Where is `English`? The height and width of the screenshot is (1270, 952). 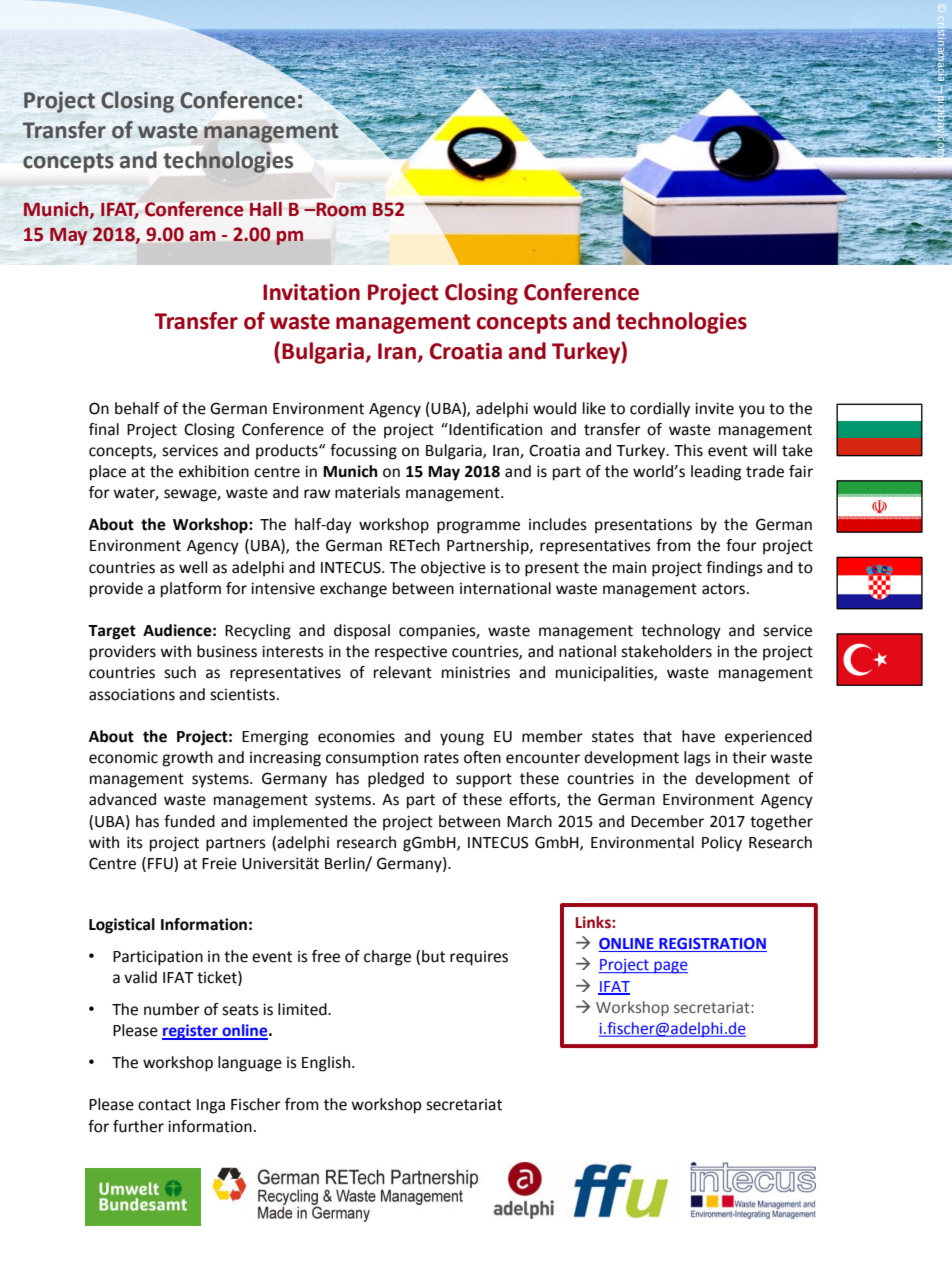 English is located at coordinates (326, 1064).
